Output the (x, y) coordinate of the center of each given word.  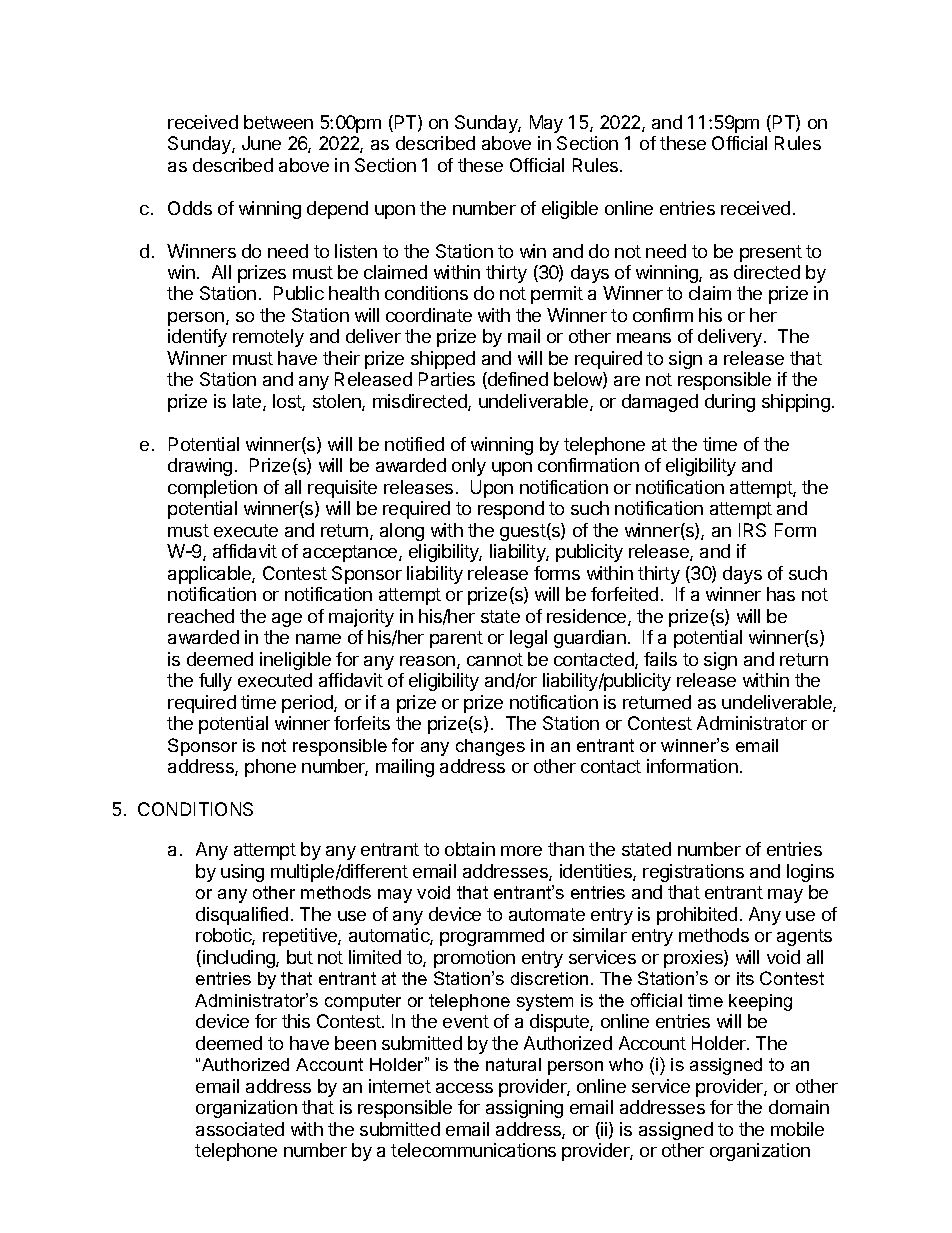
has (781, 594)
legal (528, 639)
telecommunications (473, 1150)
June (261, 143)
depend (337, 210)
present (771, 253)
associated (240, 1129)
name (318, 639)
